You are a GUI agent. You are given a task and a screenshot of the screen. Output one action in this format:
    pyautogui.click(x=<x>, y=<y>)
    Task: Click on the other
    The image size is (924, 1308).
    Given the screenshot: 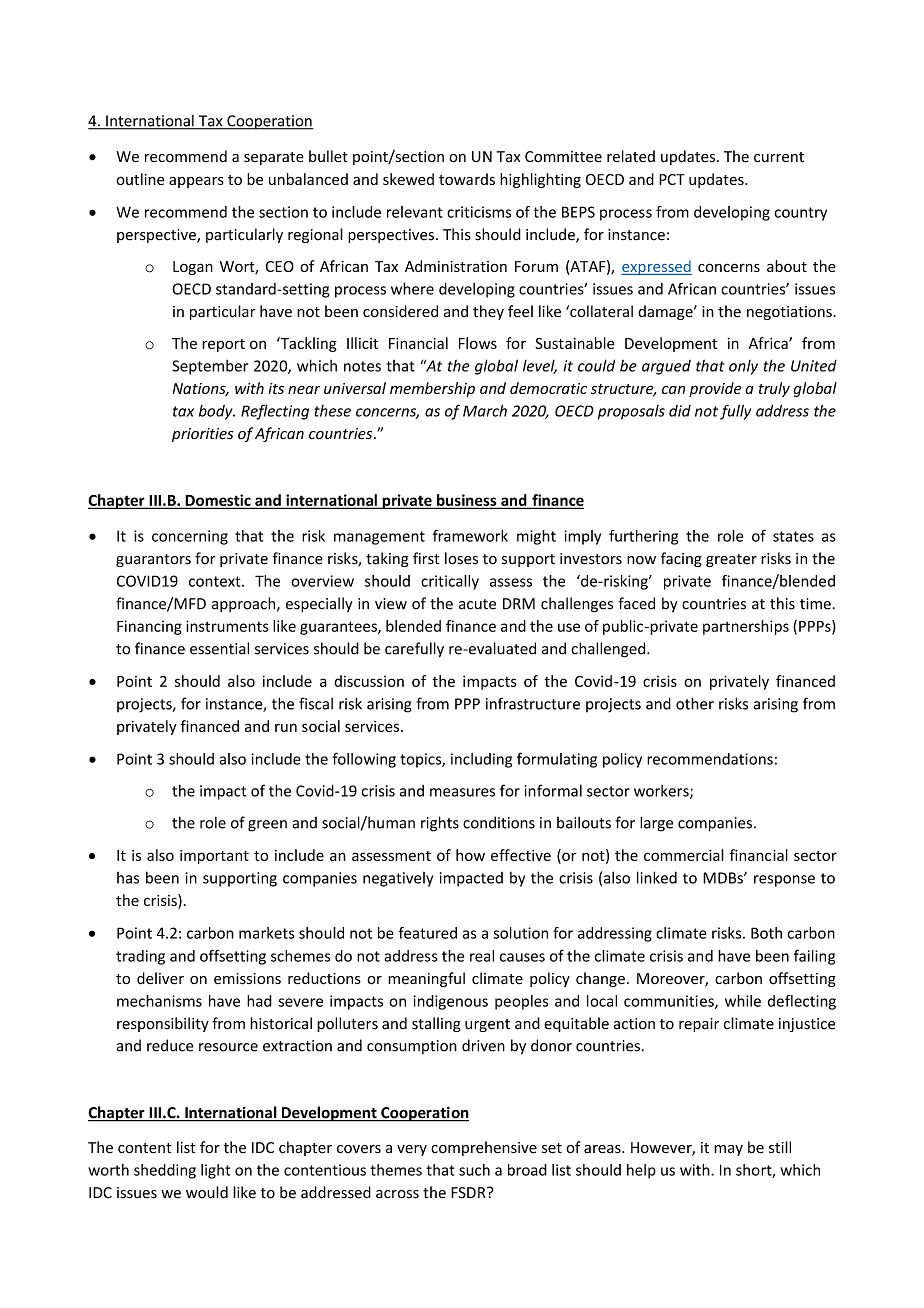 What is the action you would take?
    pyautogui.click(x=695, y=703)
